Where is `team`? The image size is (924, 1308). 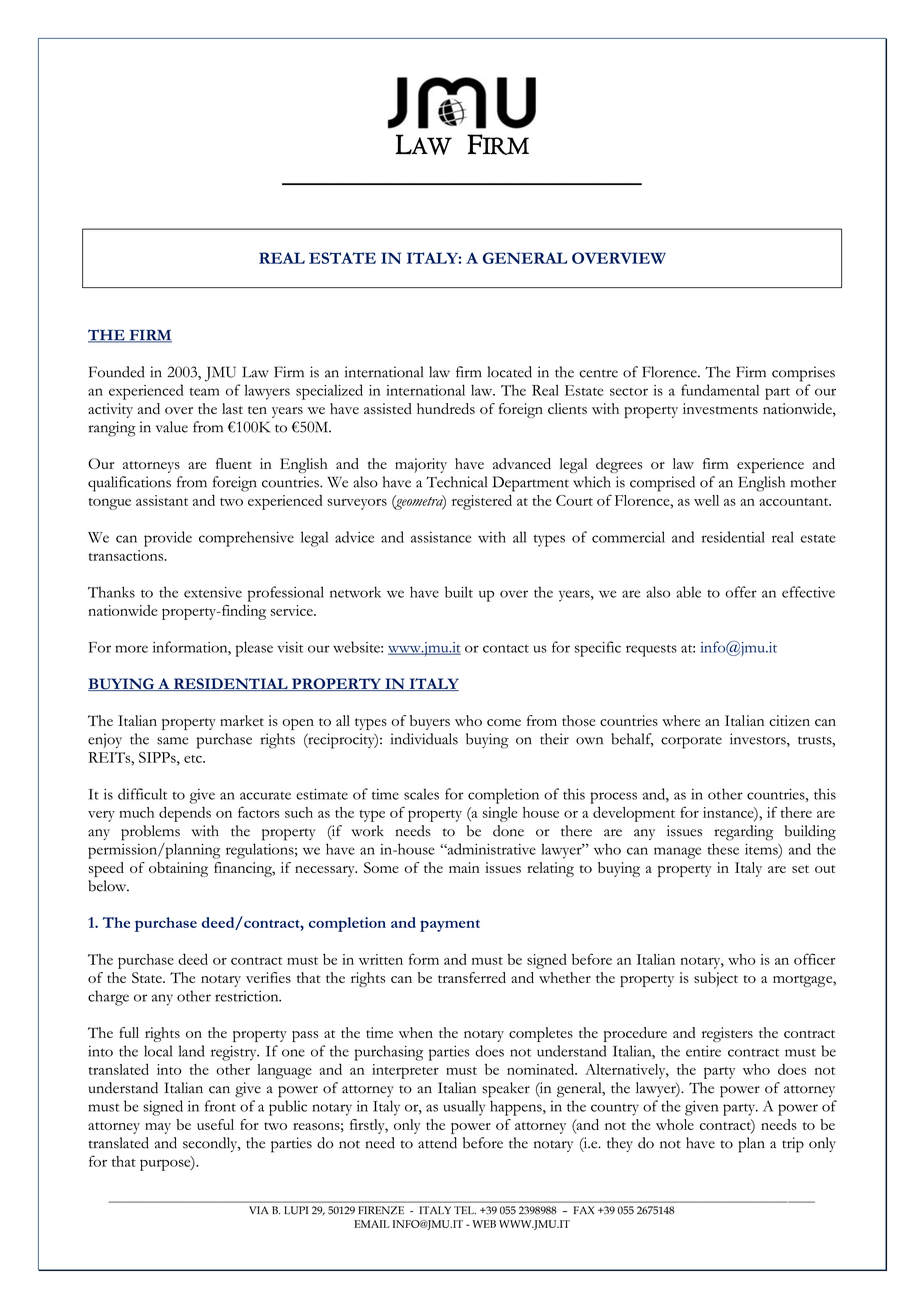
team is located at coordinates (204, 392).
